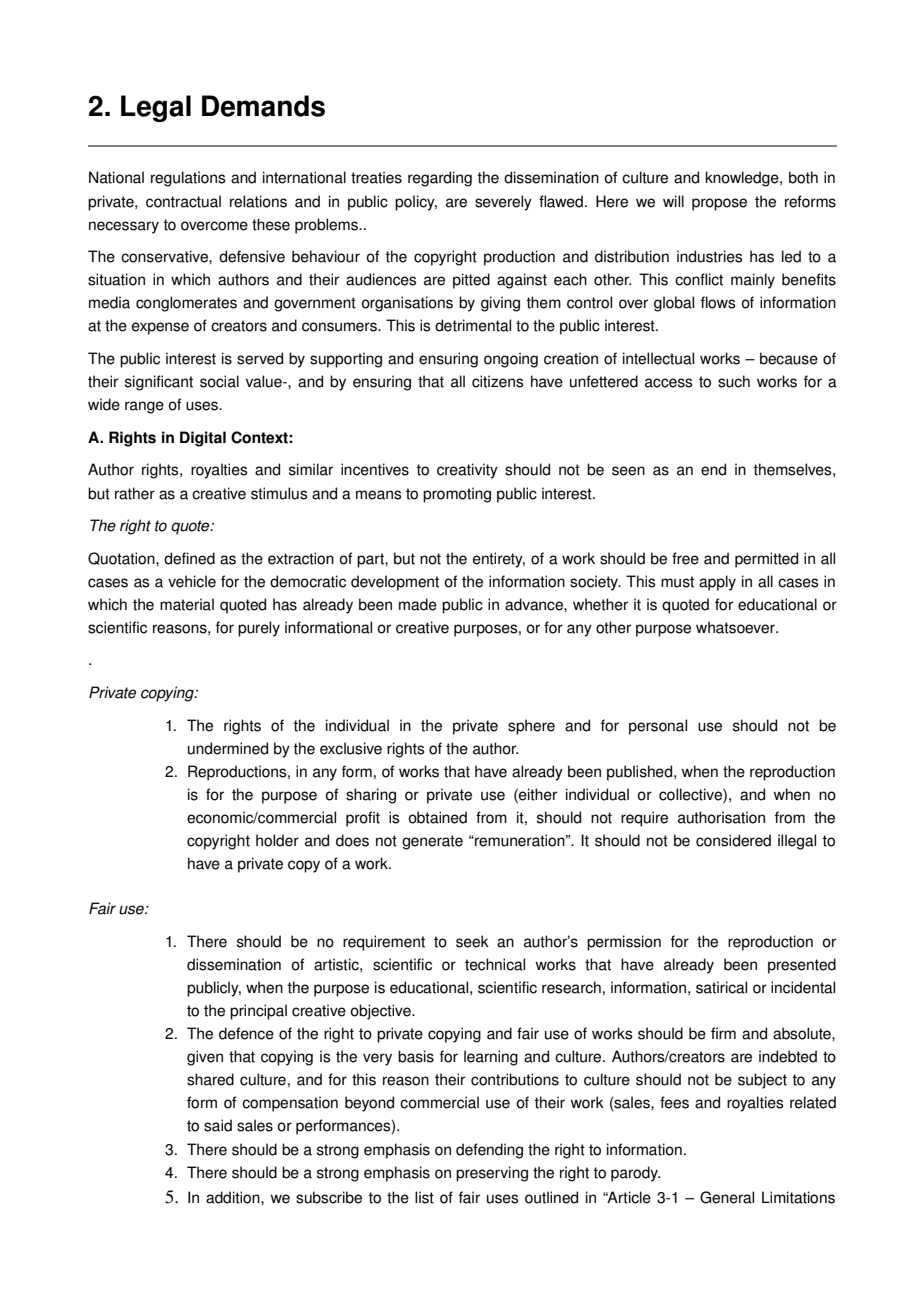  Describe the element at coordinates (218, 1125) in the image. I see `said` at that location.
